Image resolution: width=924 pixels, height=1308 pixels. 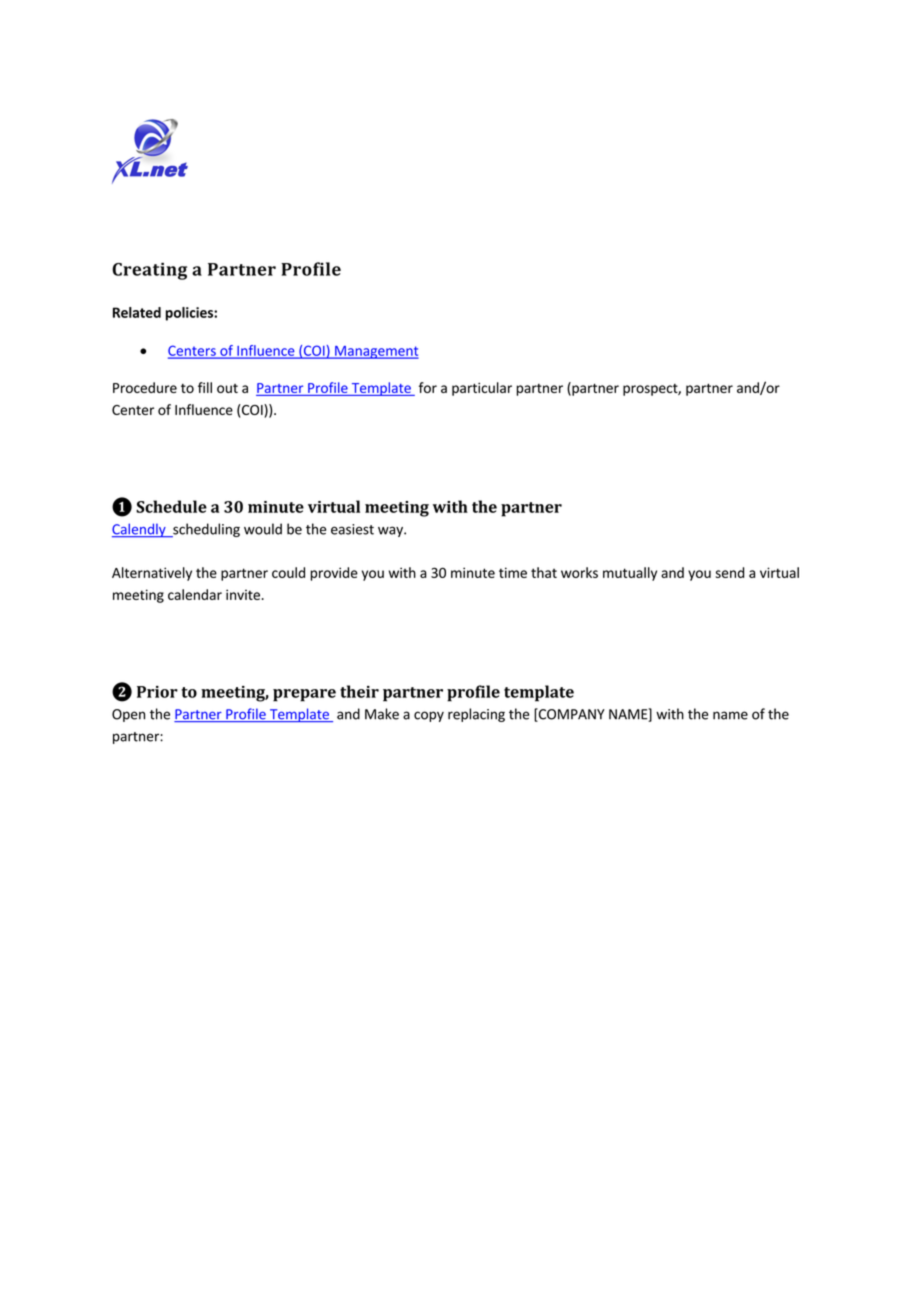 What do you see at coordinates (376, 352) in the screenshot?
I see `Management` at bounding box center [376, 352].
